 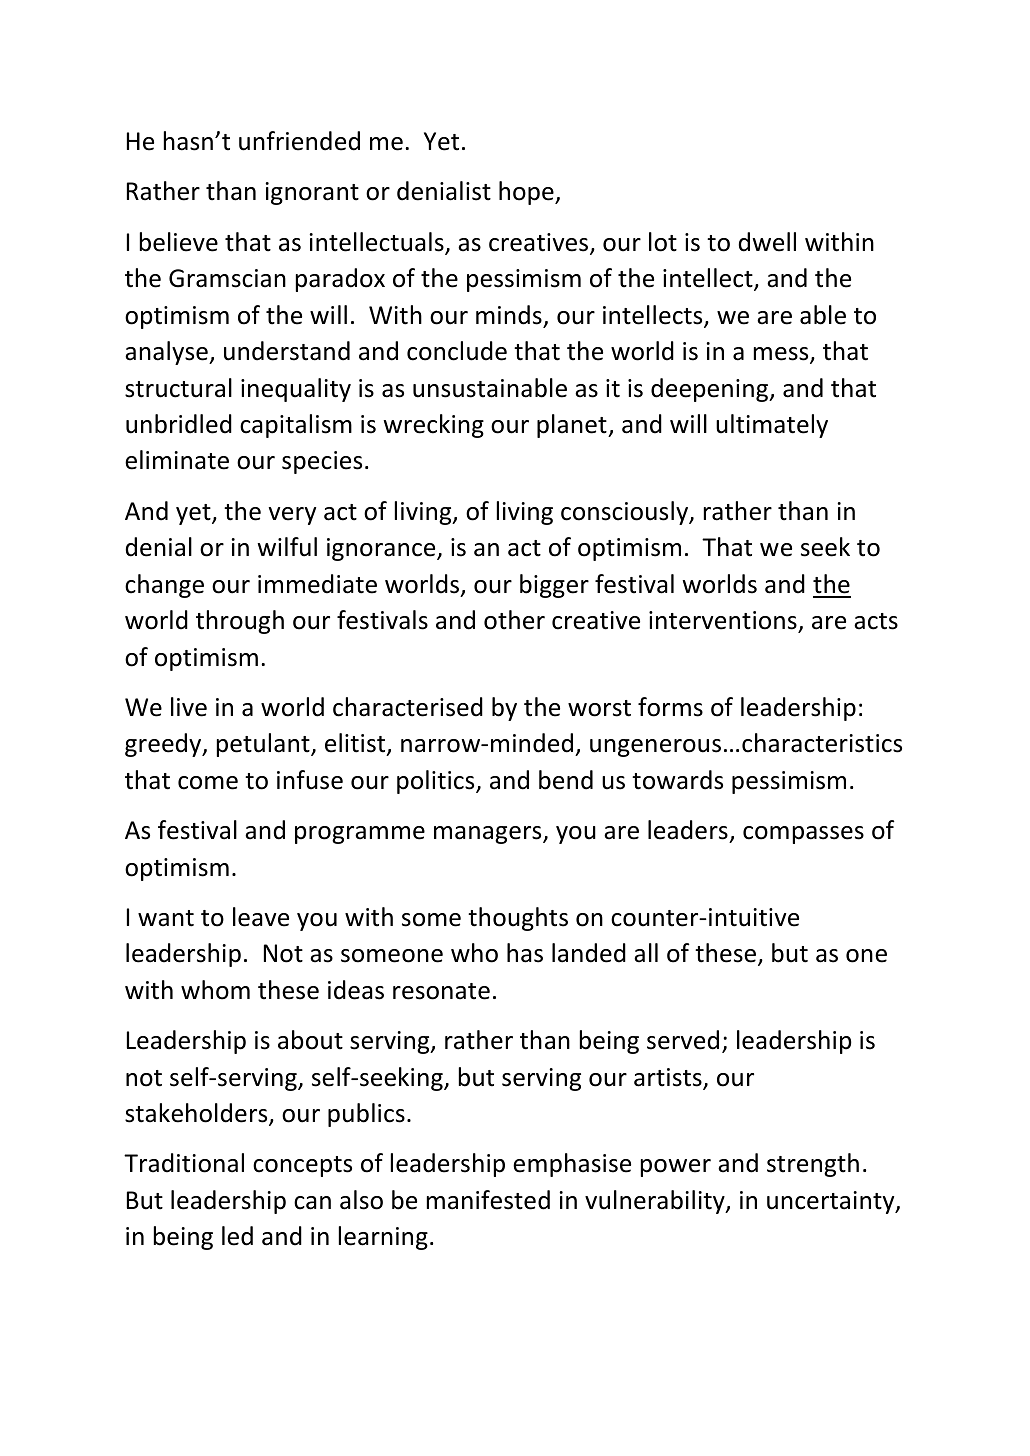 What do you see at coordinates (527, 193) in the image?
I see `hope` at bounding box center [527, 193].
